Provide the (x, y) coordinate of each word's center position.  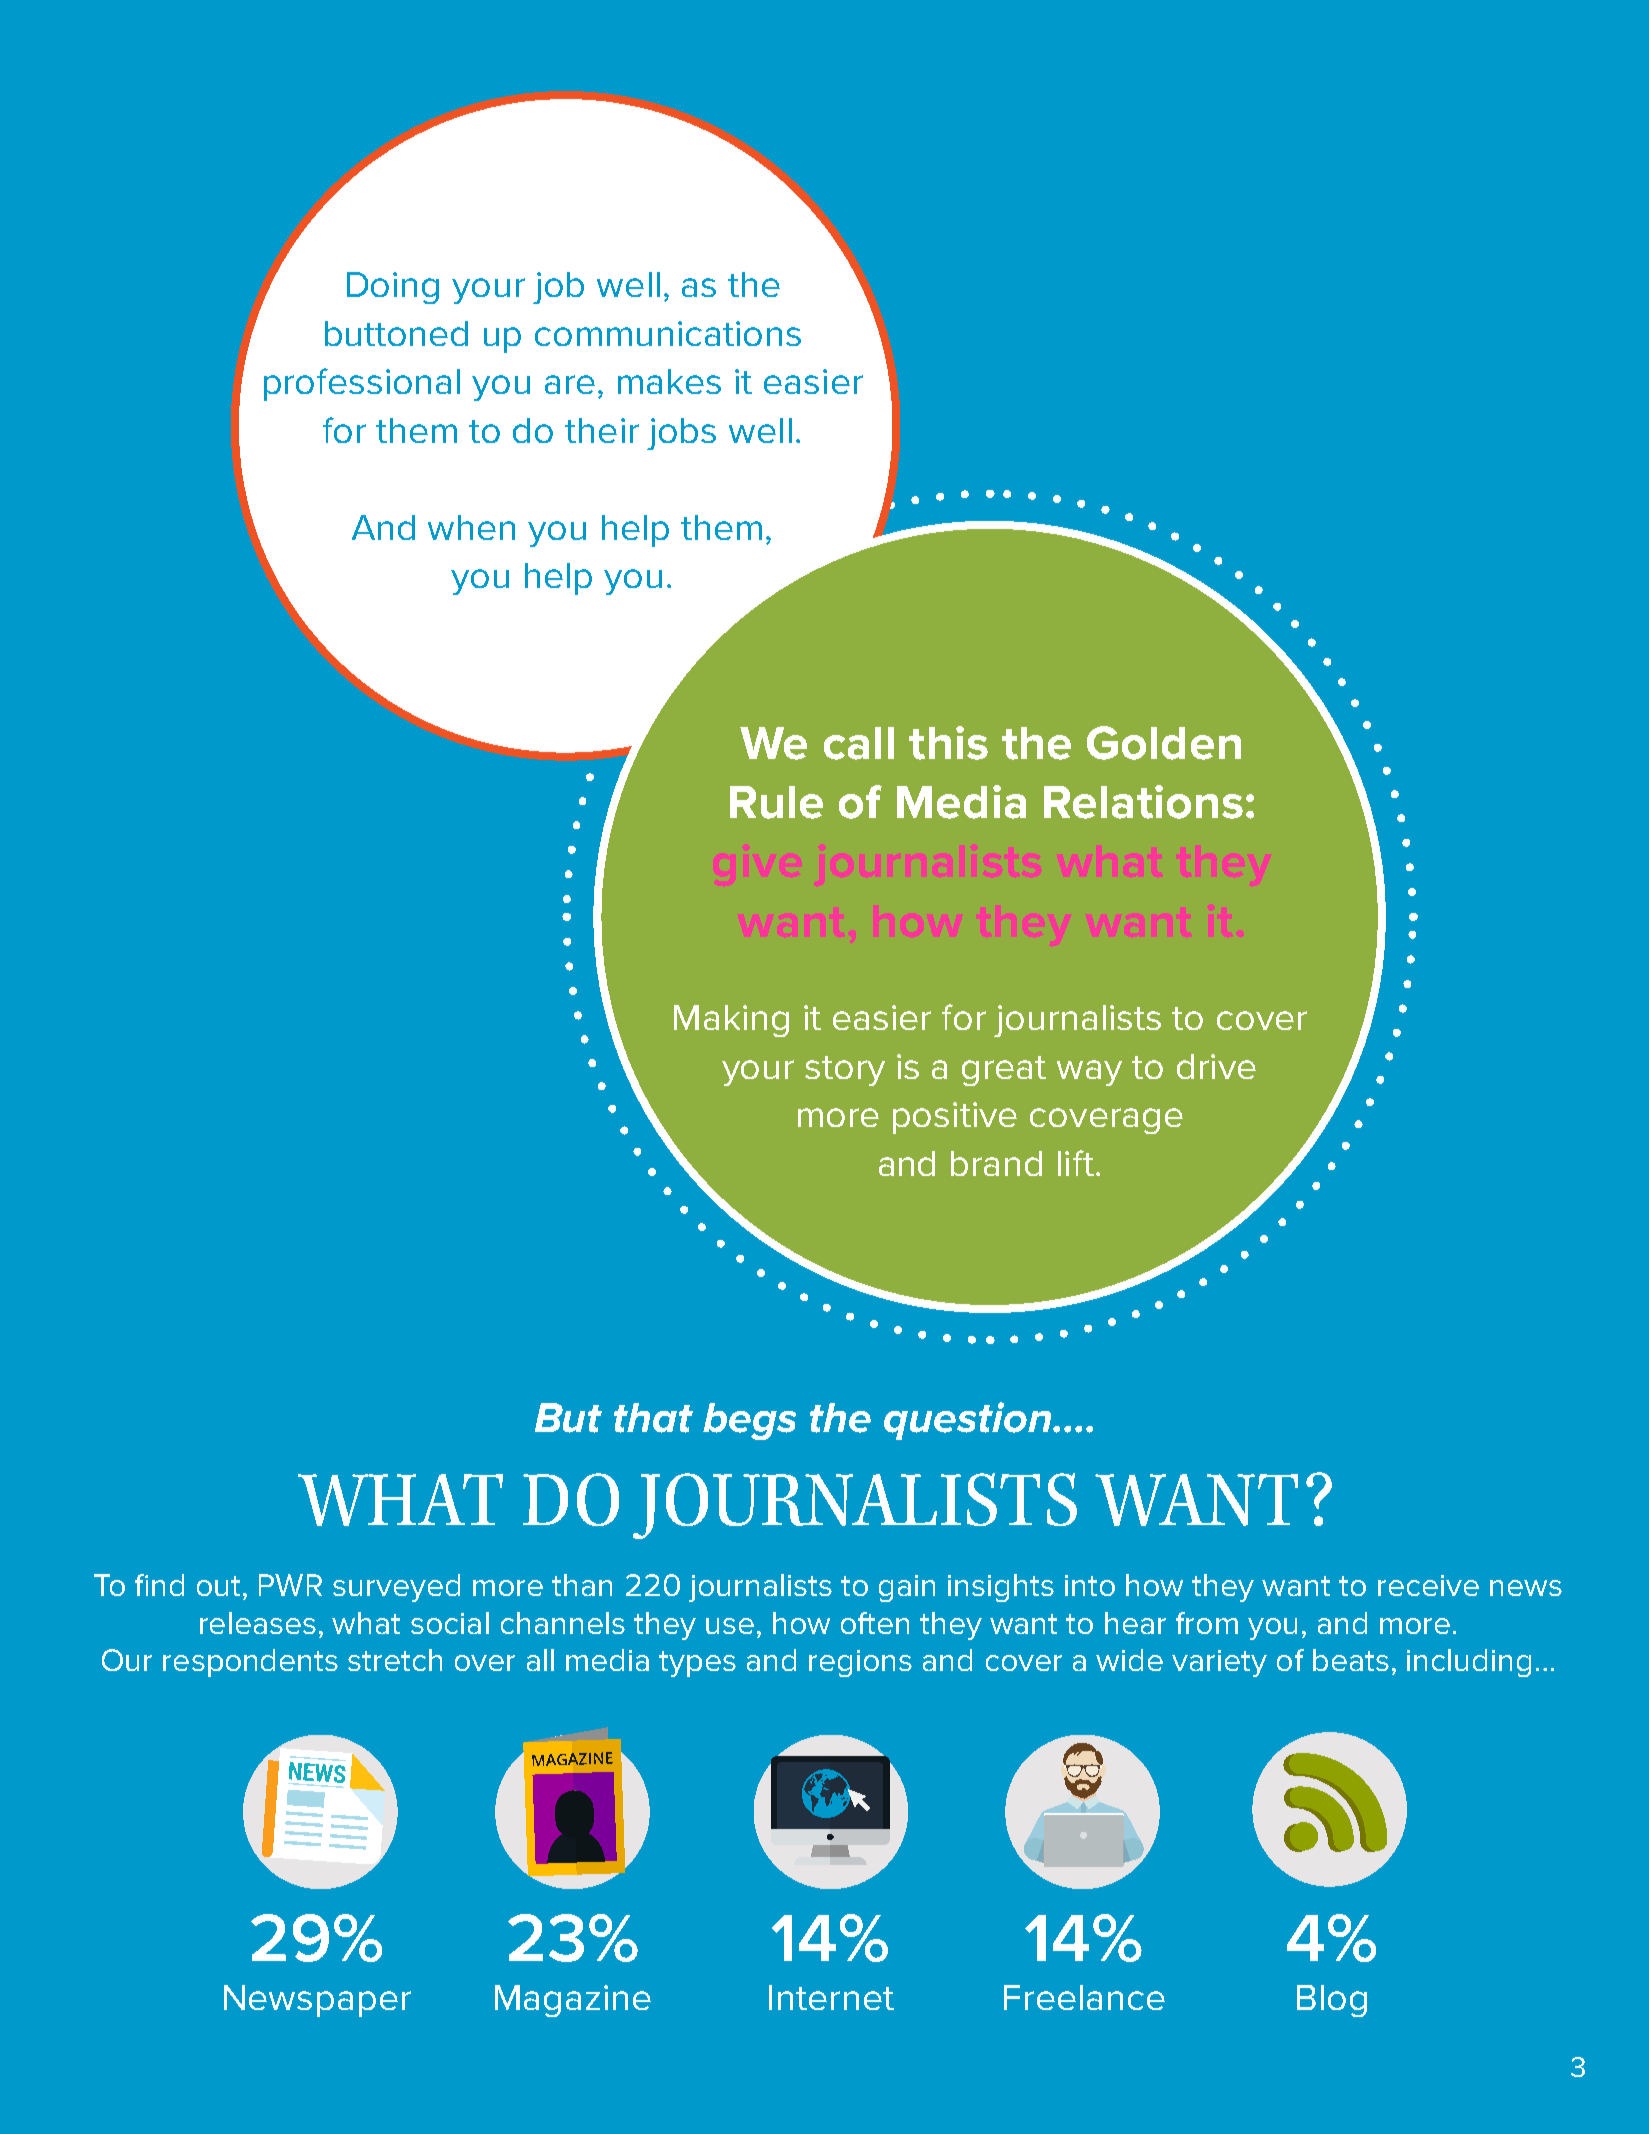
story (845, 1071)
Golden (1164, 743)
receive (1428, 1585)
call (859, 743)
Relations (1143, 802)
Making (731, 1021)
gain (907, 1588)
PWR (290, 1585)
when (471, 527)
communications (668, 333)
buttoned (396, 333)
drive (1216, 1066)
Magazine (573, 2001)
